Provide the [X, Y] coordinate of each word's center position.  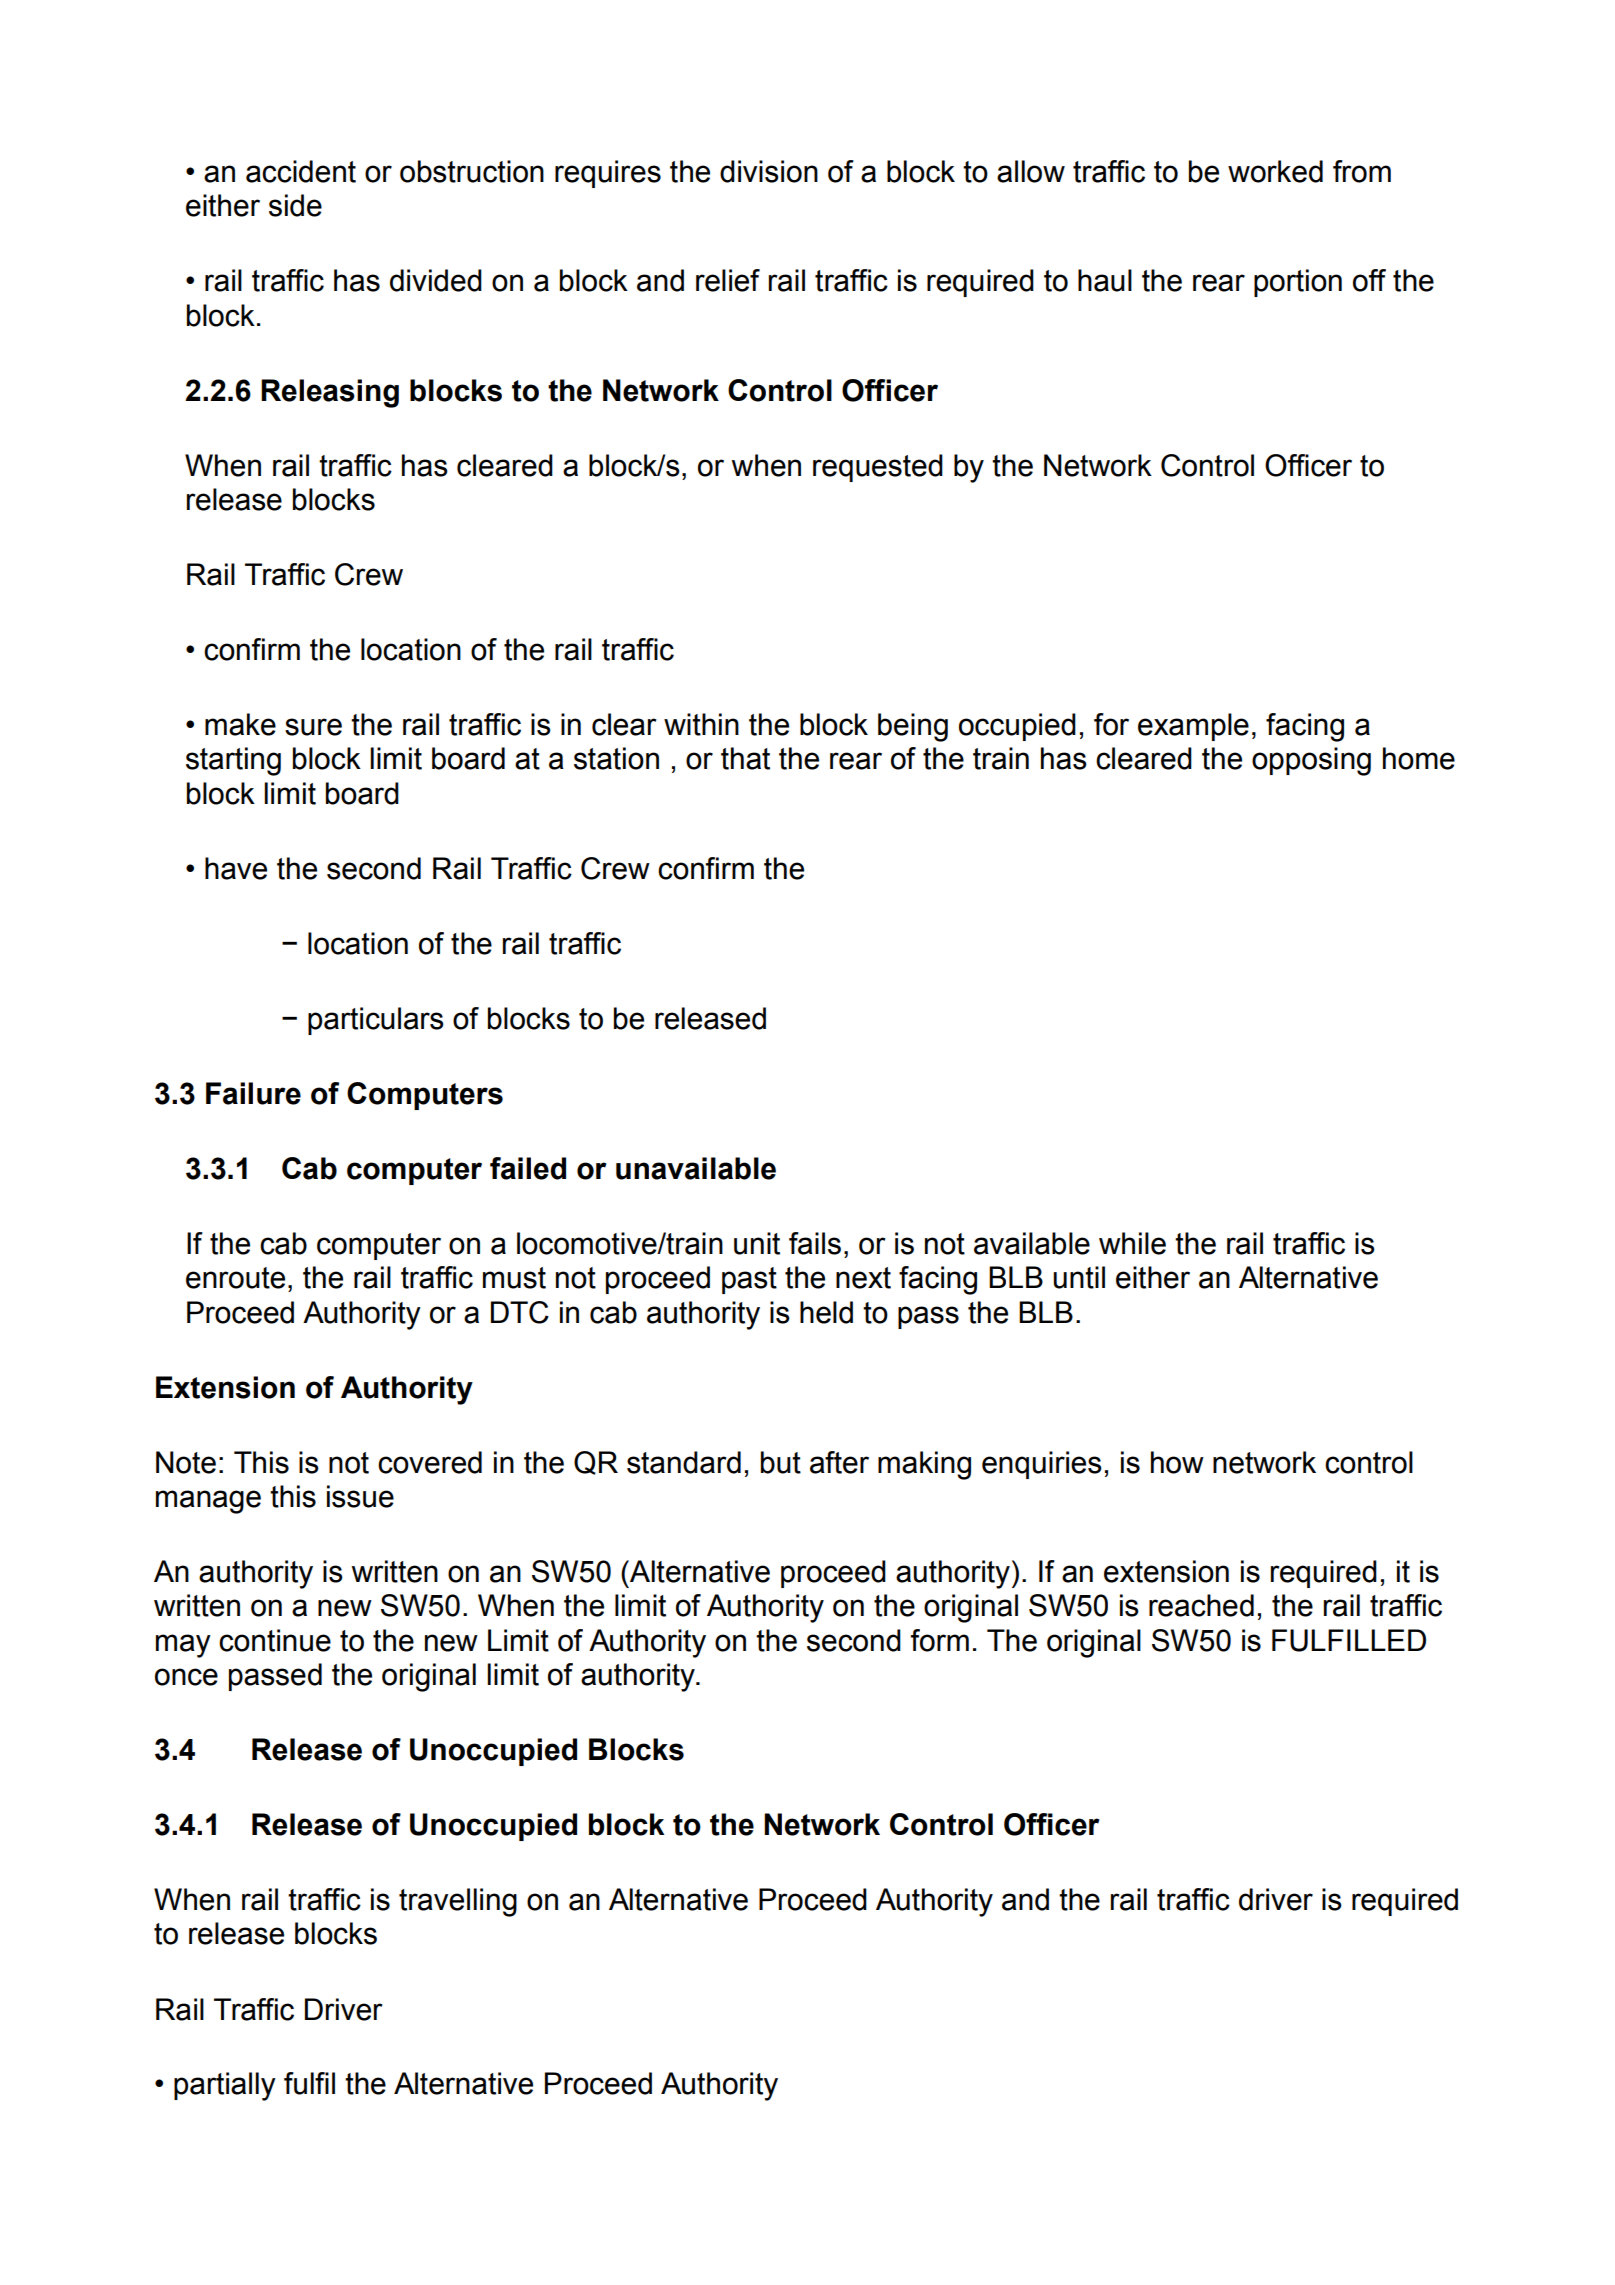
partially [225, 2086]
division [769, 171]
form [940, 1640]
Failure [253, 1093]
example [1193, 727]
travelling [458, 1902]
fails [815, 1243]
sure [313, 727]
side [295, 205]
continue [275, 1640]
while [1132, 1243]
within [701, 724]
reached [1201, 1605]
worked [1275, 171]
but [781, 1462]
